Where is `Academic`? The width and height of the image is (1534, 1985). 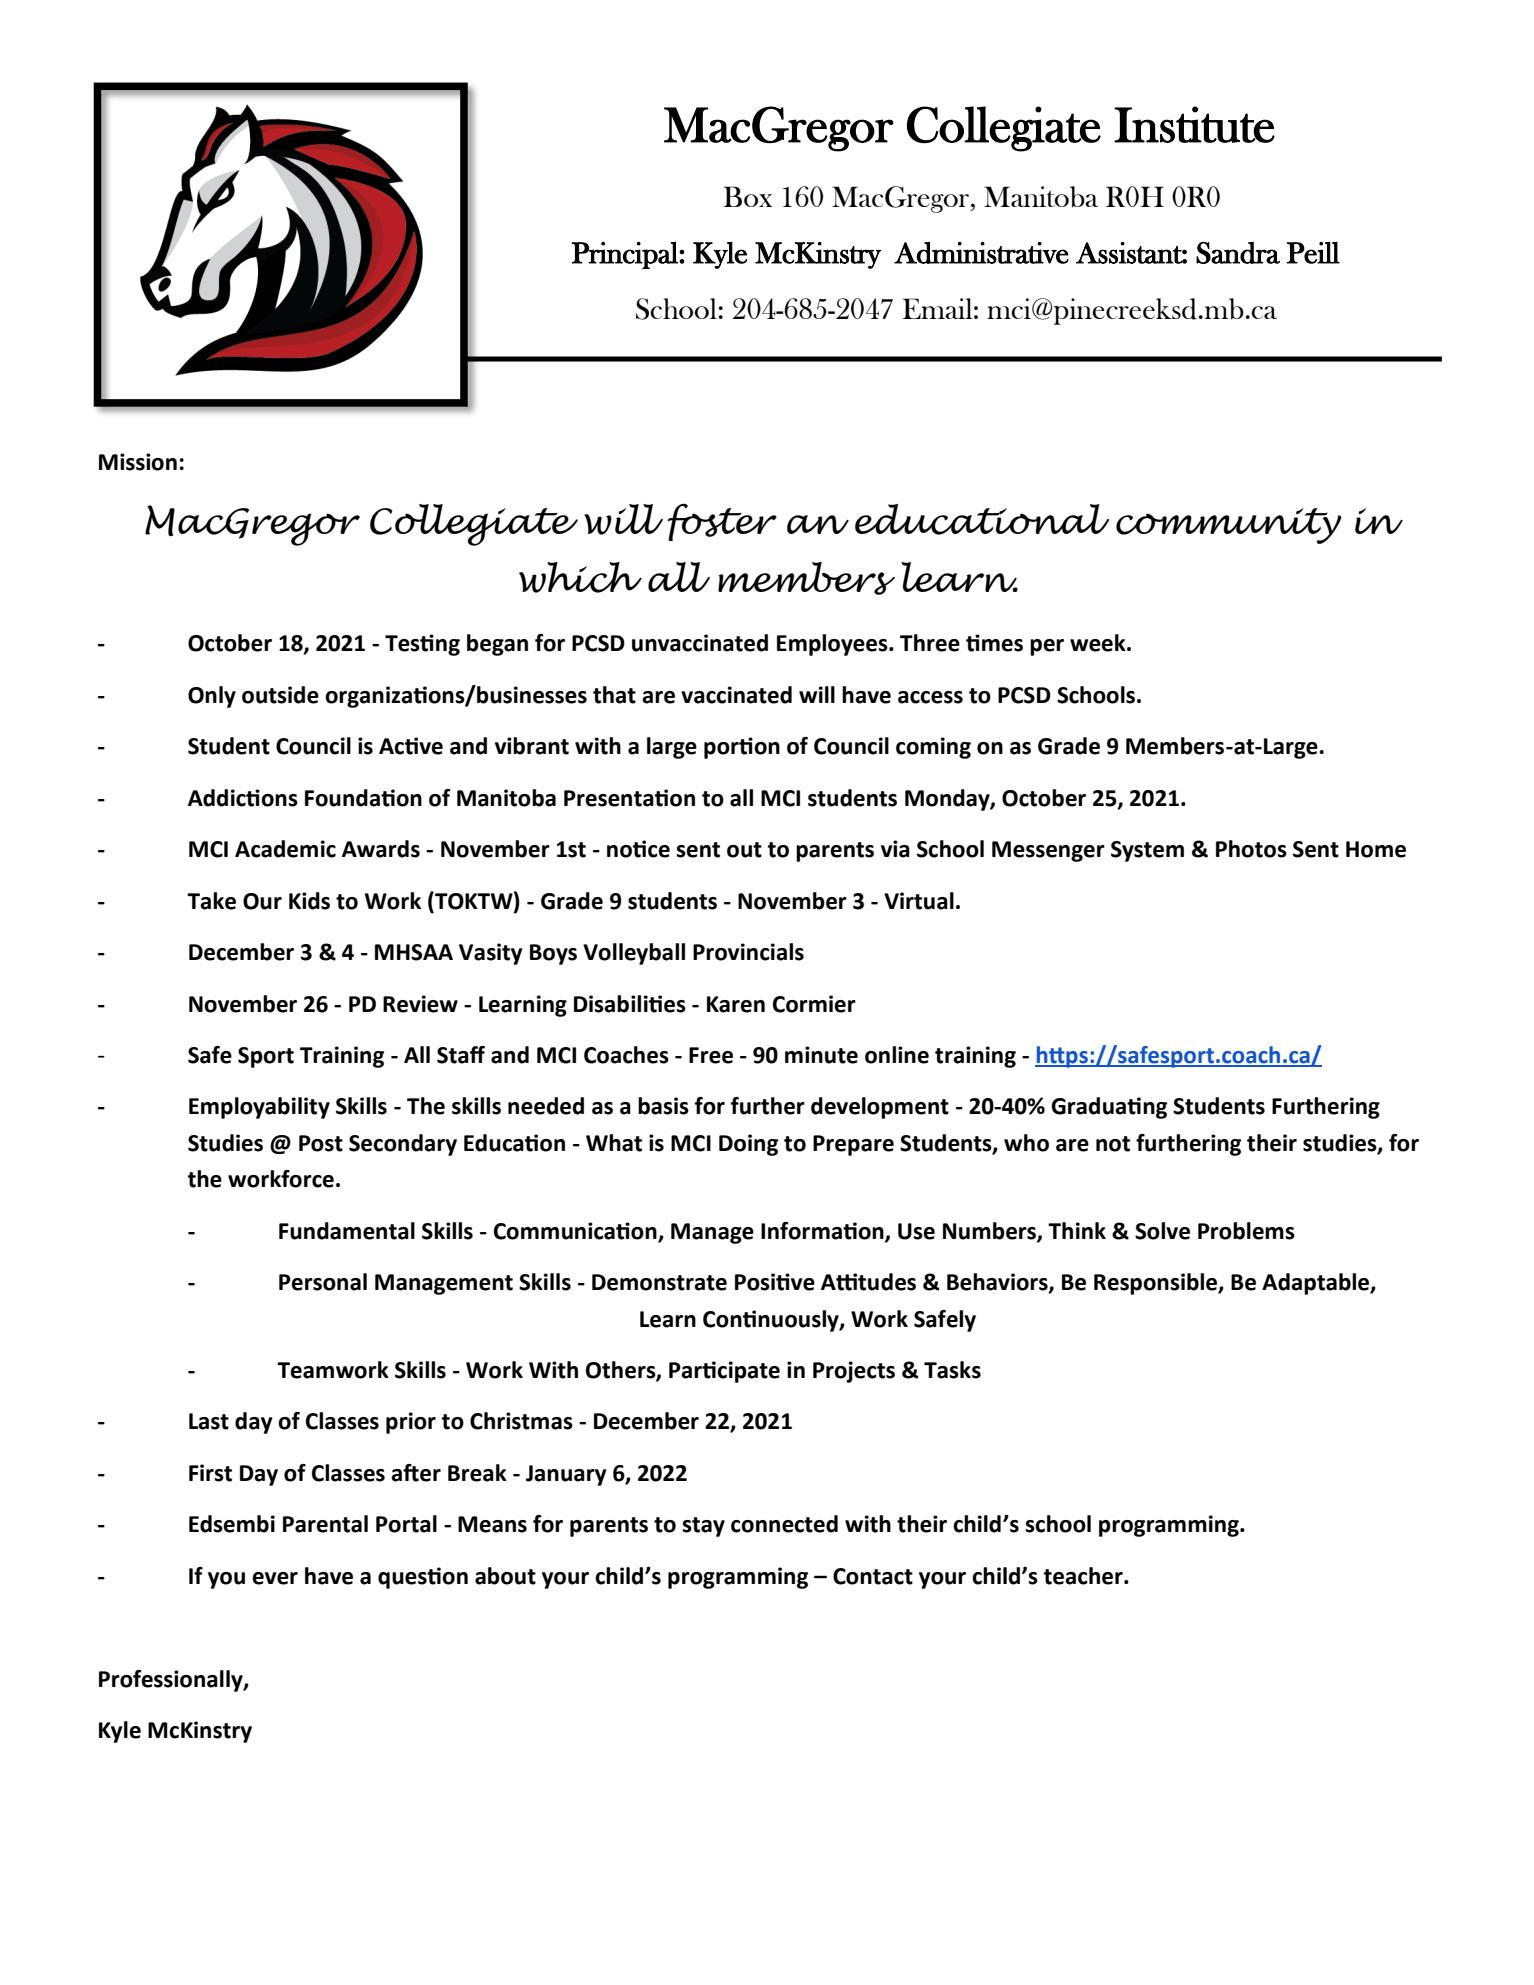
Academic is located at coordinates (285, 849).
